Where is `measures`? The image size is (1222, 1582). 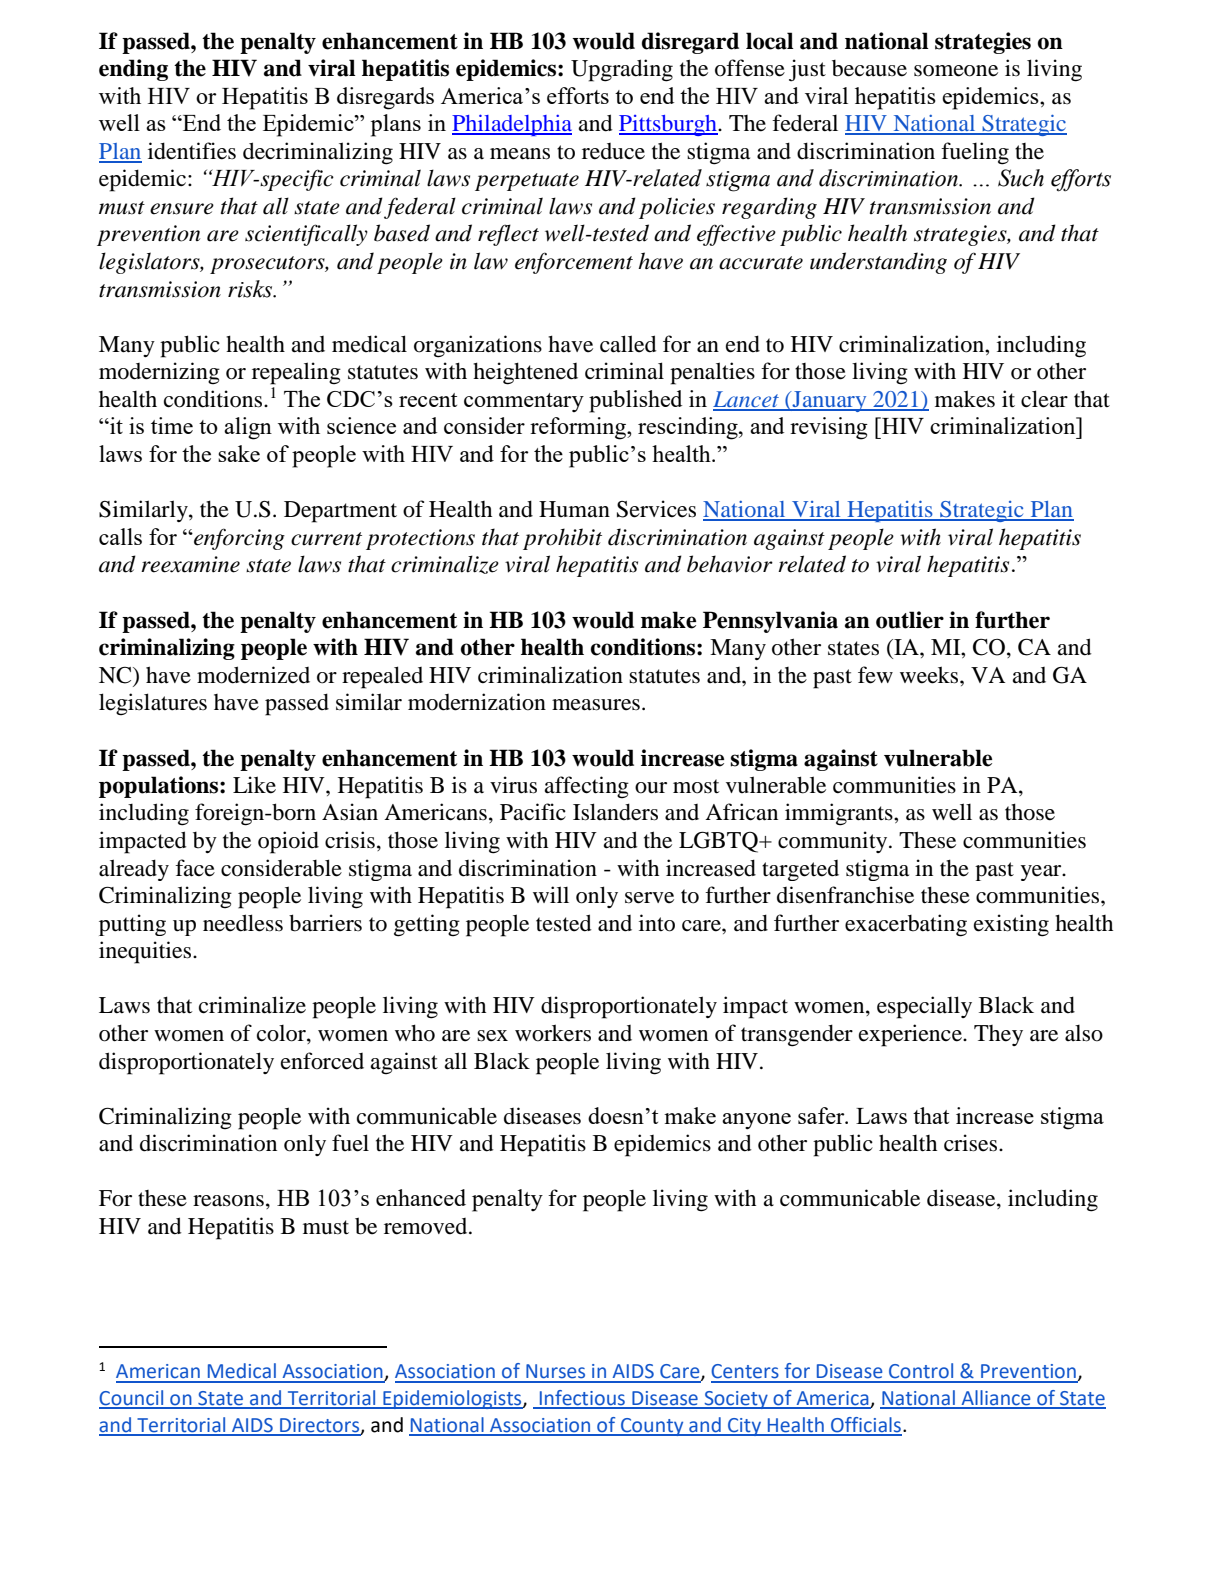
measures is located at coordinates (596, 705).
